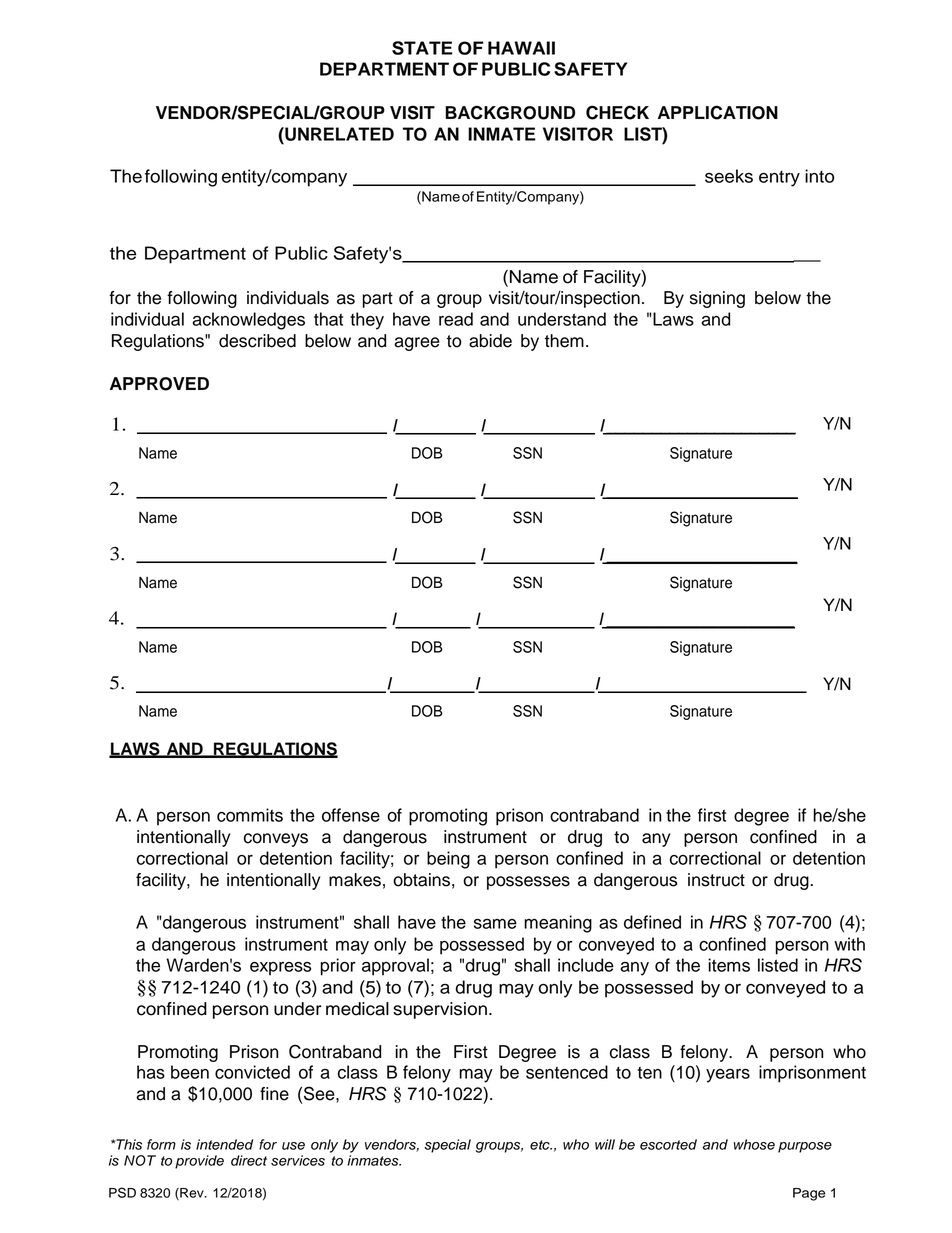 The width and height of the screenshot is (952, 1233). Describe the element at coordinates (250, 815) in the screenshot. I see `commits` at that location.
